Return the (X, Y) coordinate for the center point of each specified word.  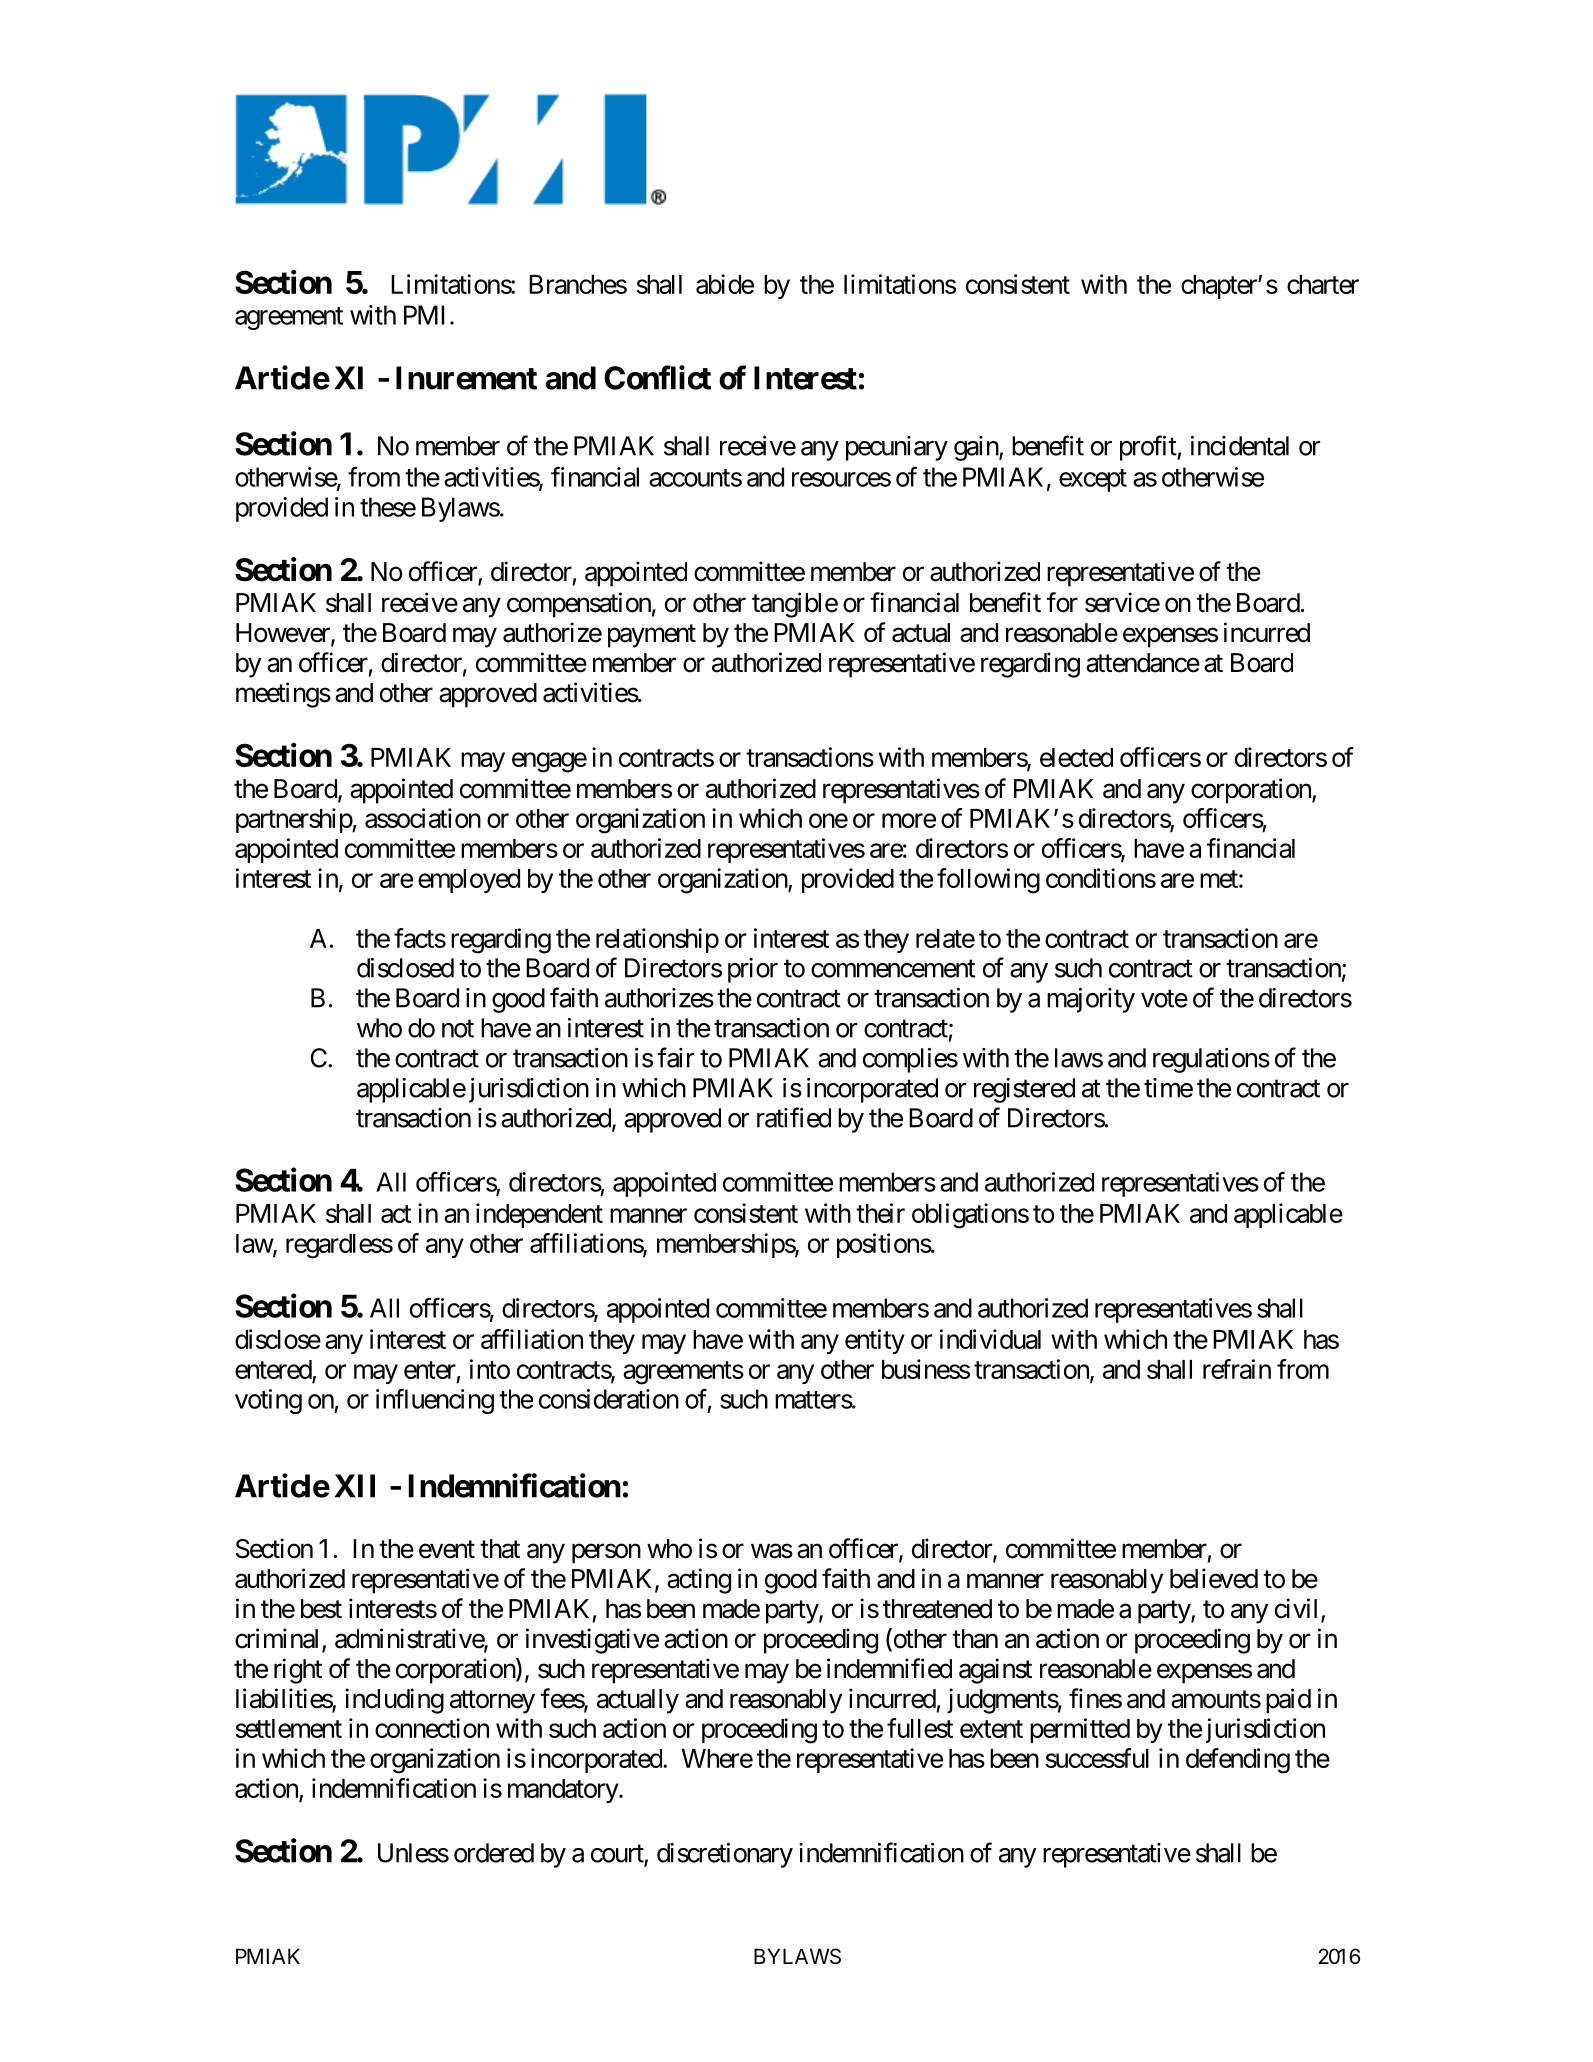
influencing (435, 1401)
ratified (794, 1117)
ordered (494, 1853)
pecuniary (897, 448)
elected (1076, 757)
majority (1091, 1000)
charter (1323, 284)
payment (652, 636)
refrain (1237, 1369)
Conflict (657, 377)
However (284, 634)
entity (875, 1341)
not (458, 1029)
